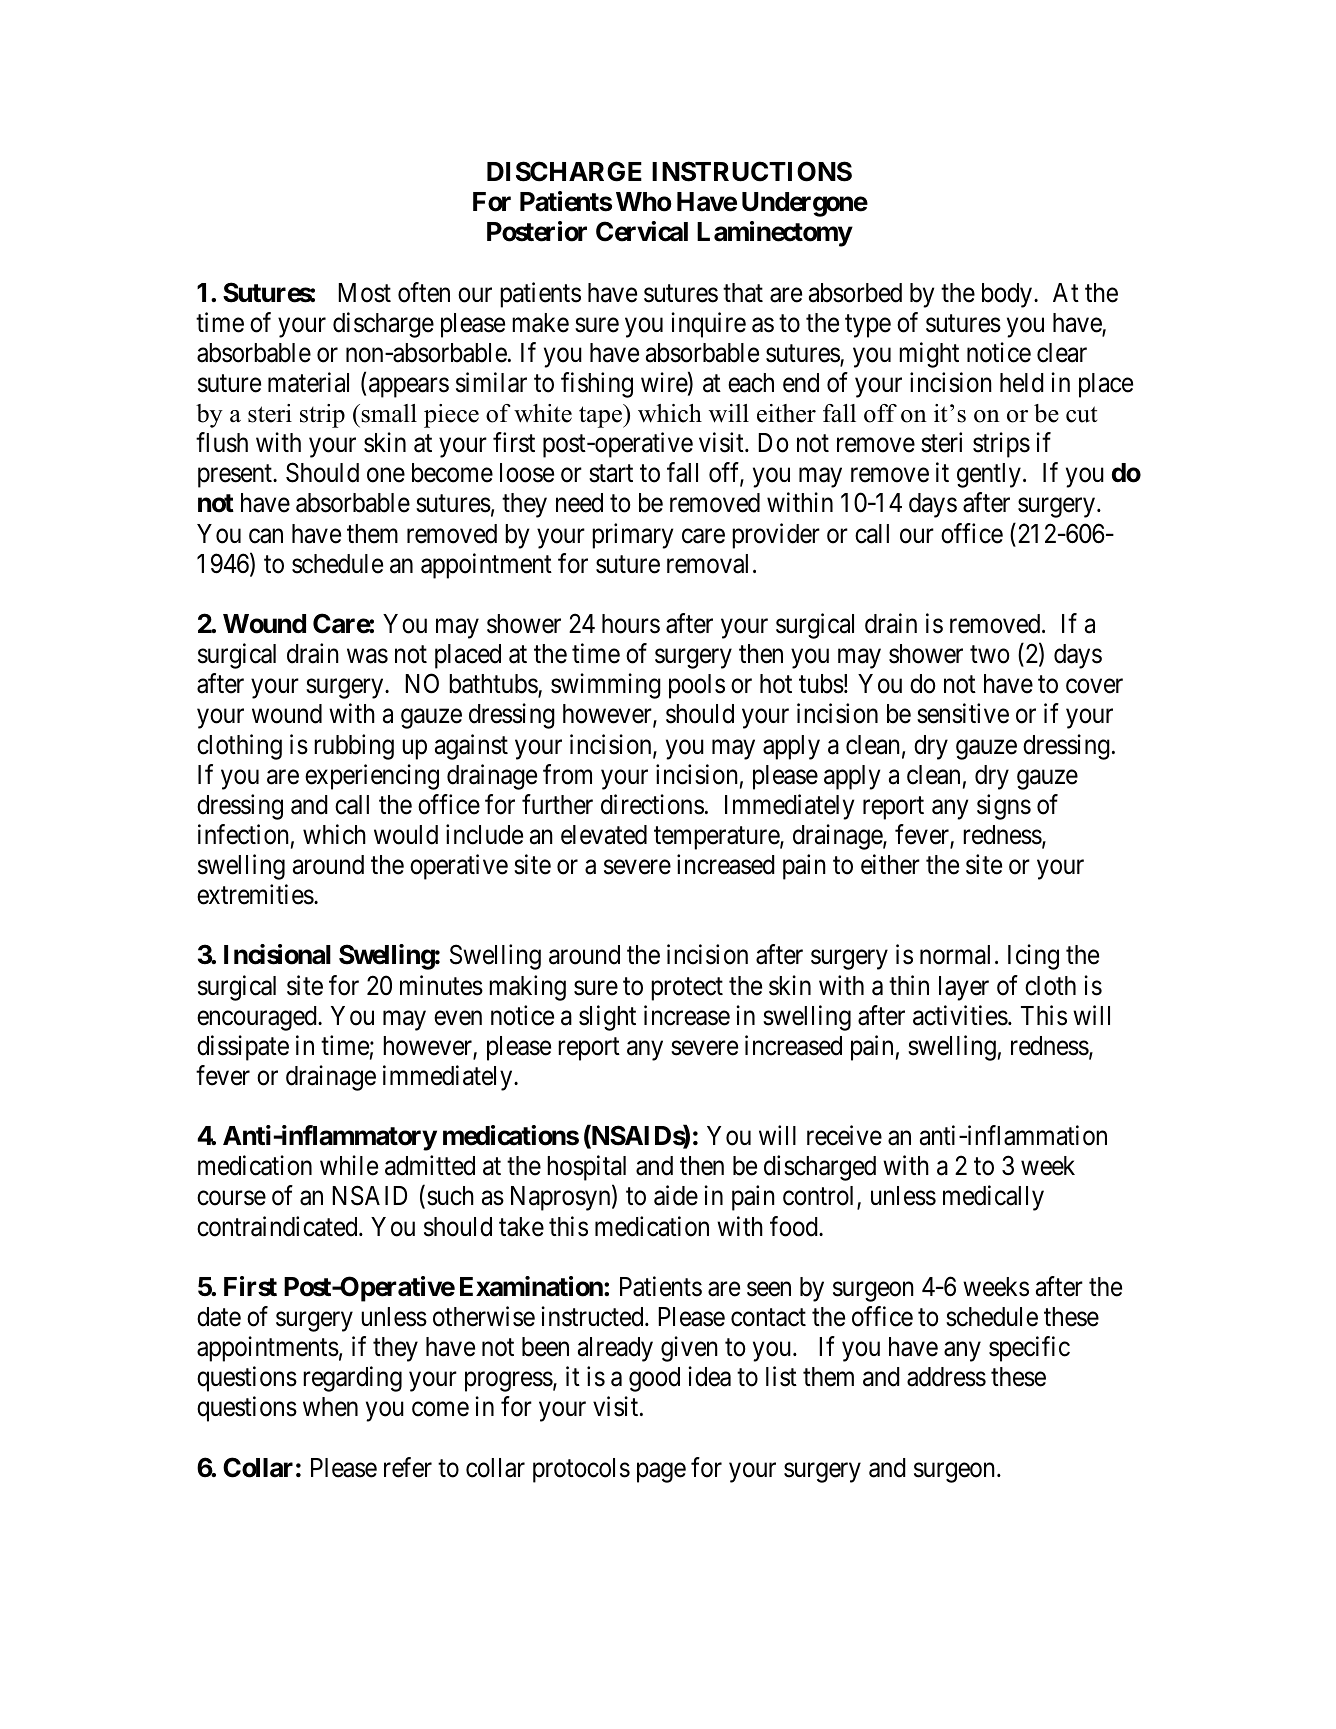 The image size is (1336, 1729). What do you see at coordinates (989, 475) in the screenshot?
I see `gently` at bounding box center [989, 475].
